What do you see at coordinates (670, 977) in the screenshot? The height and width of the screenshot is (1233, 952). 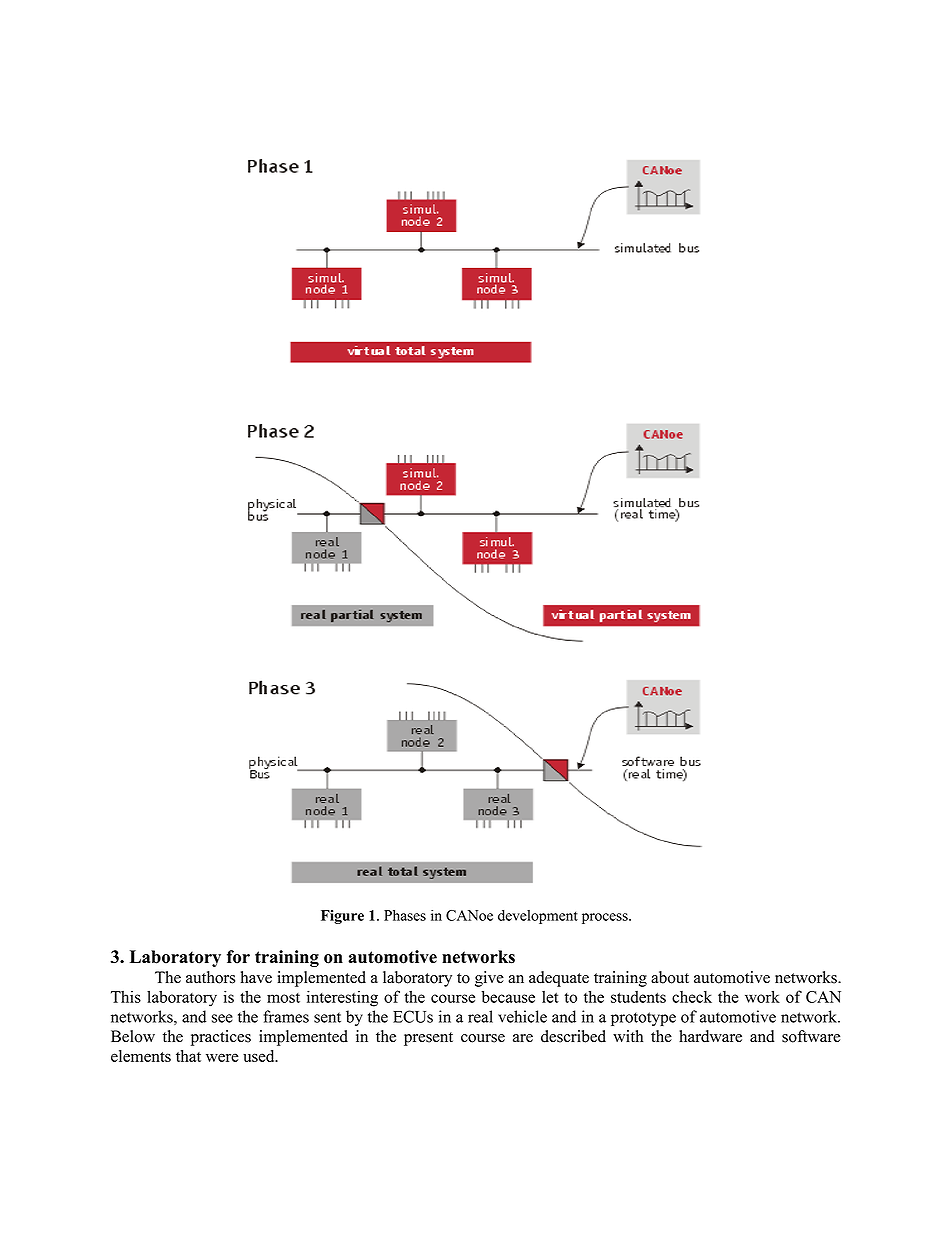 I see `about` at bounding box center [670, 977].
